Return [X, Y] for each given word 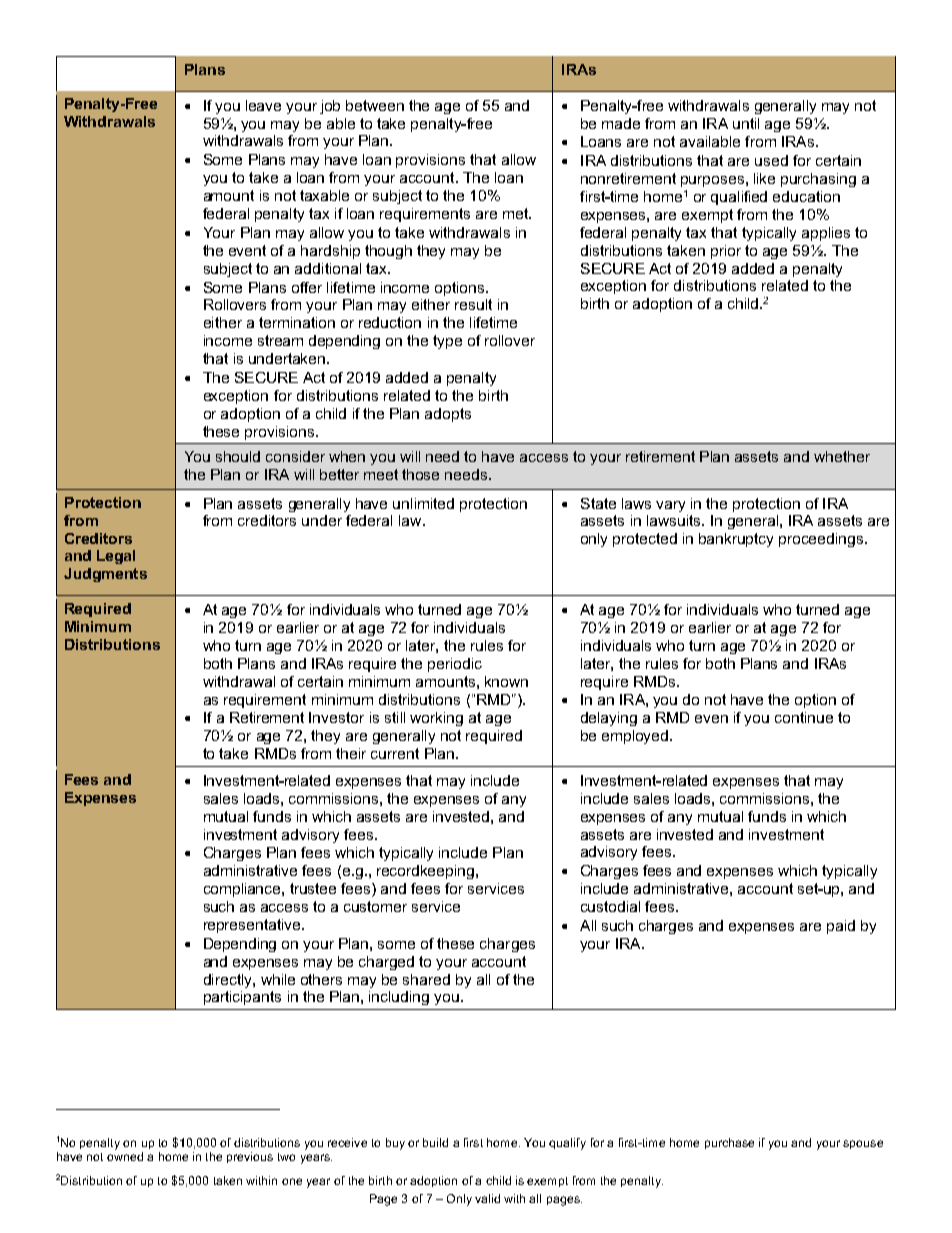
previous [250, 1157]
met [516, 213]
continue [804, 717]
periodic [455, 665]
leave [263, 105]
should [238, 456]
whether [842, 456]
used [771, 160]
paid [841, 927]
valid [487, 1198]
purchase [729, 1143]
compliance [243, 890]
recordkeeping [427, 872]
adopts [448, 415]
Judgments [105, 575]
